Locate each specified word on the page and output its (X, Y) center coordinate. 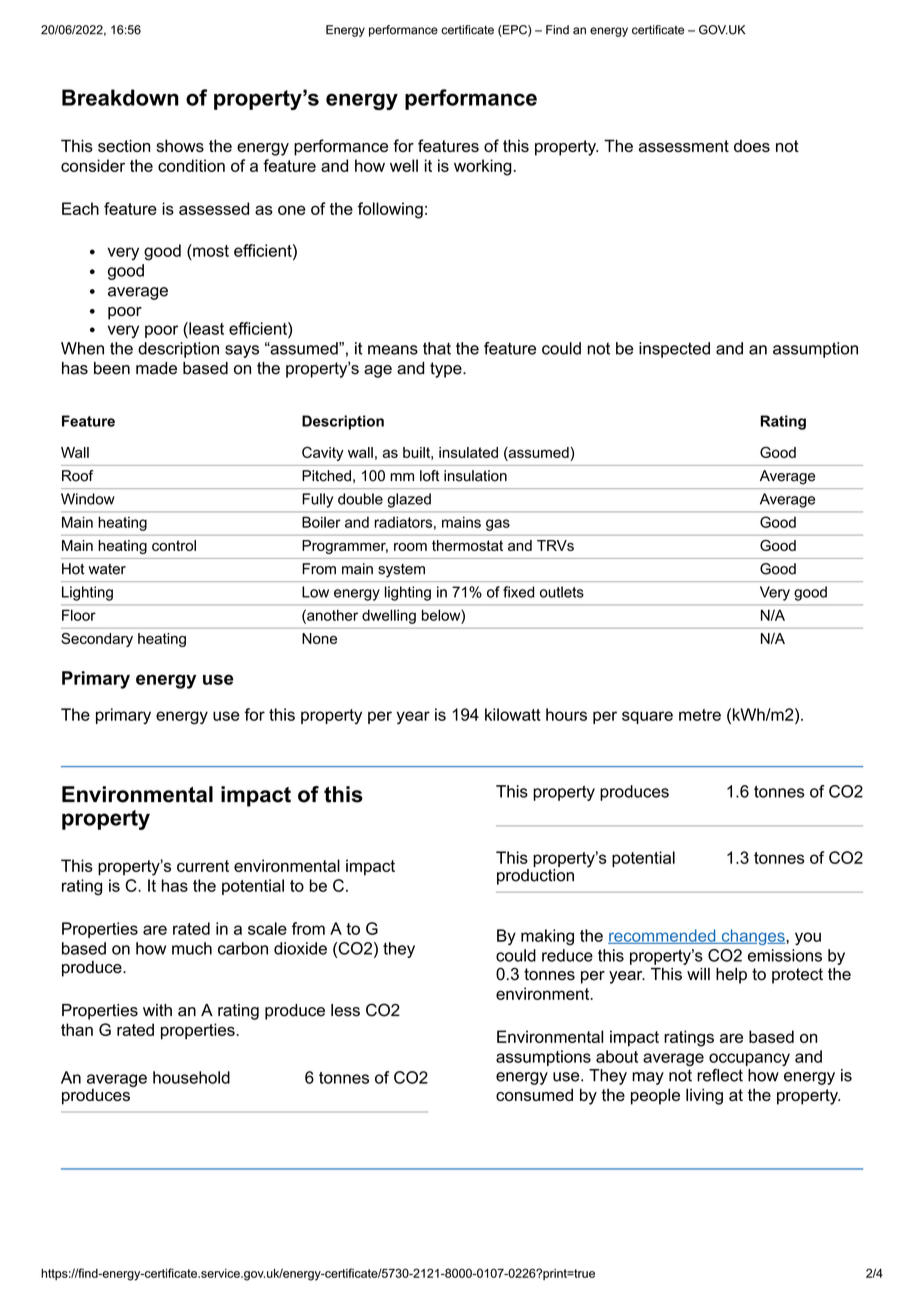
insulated (468, 452)
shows (180, 145)
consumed (534, 1094)
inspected (674, 350)
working (483, 167)
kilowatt (513, 714)
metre (700, 715)
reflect (720, 1075)
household (191, 1077)
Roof (77, 476)
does (752, 145)
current (203, 866)
